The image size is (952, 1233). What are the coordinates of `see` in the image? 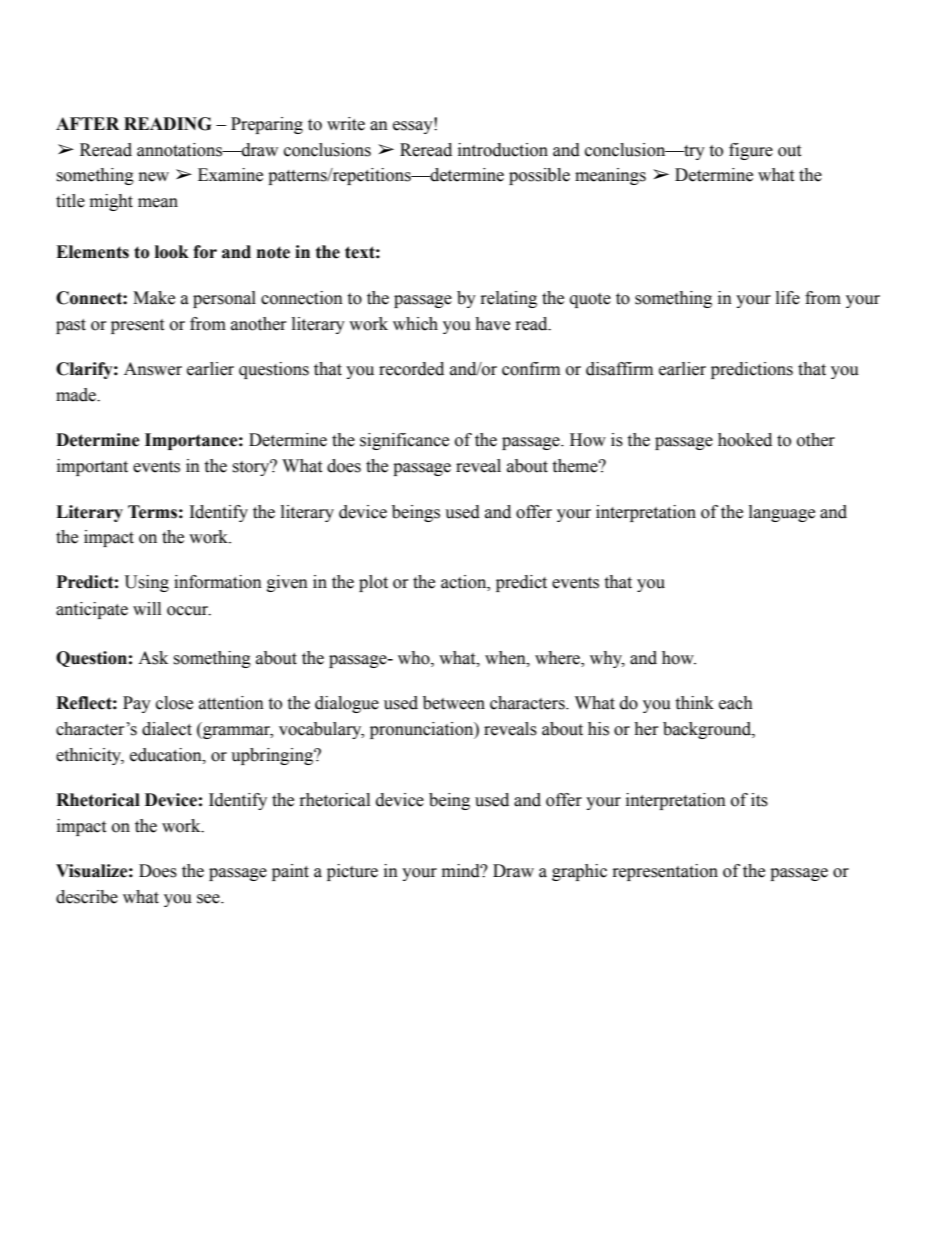 It's located at (209, 899).
